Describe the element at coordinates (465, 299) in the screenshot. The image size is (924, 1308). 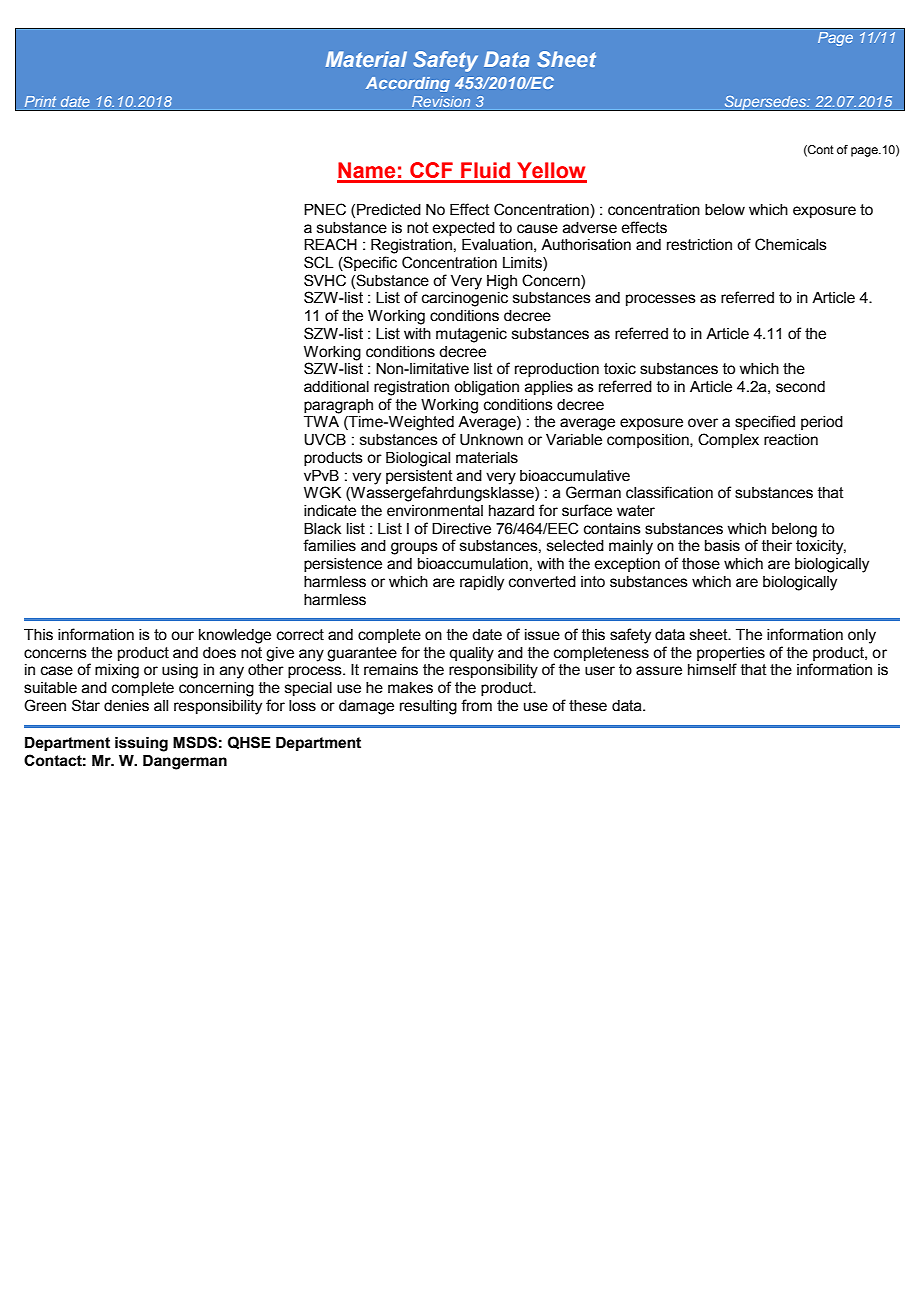
I see `carcinogenic` at that location.
